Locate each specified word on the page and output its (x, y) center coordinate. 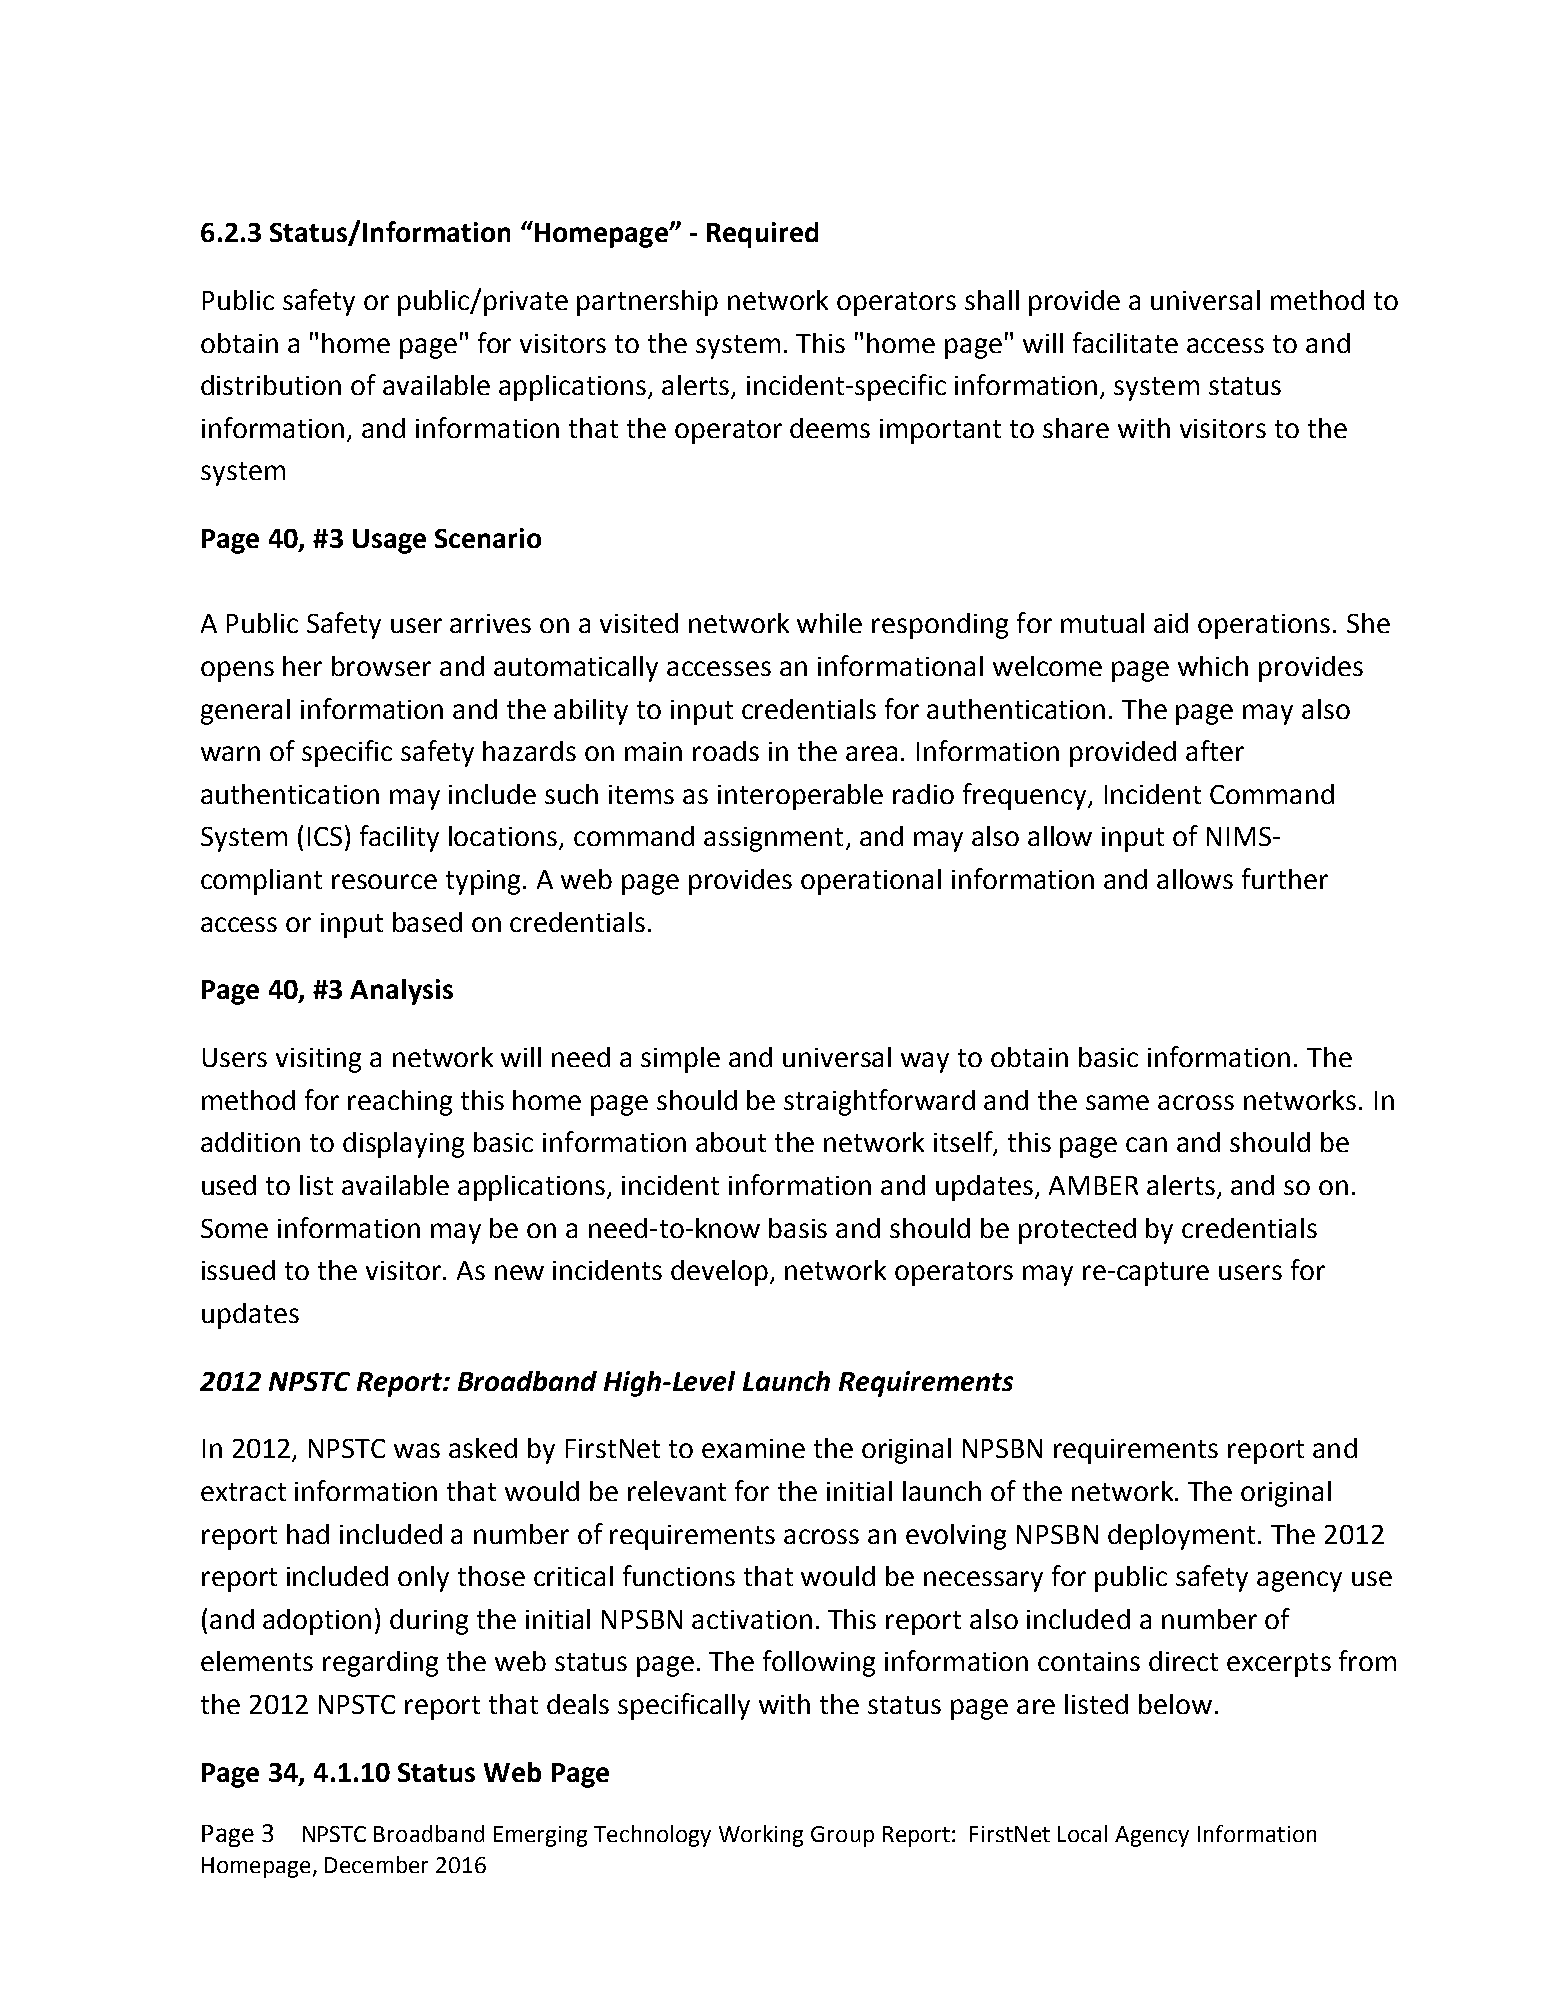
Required (762, 235)
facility (399, 838)
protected (1077, 1231)
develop (721, 1273)
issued (238, 1270)
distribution (271, 385)
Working (761, 1836)
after (1215, 750)
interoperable (800, 797)
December (376, 1864)
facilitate (1125, 342)
